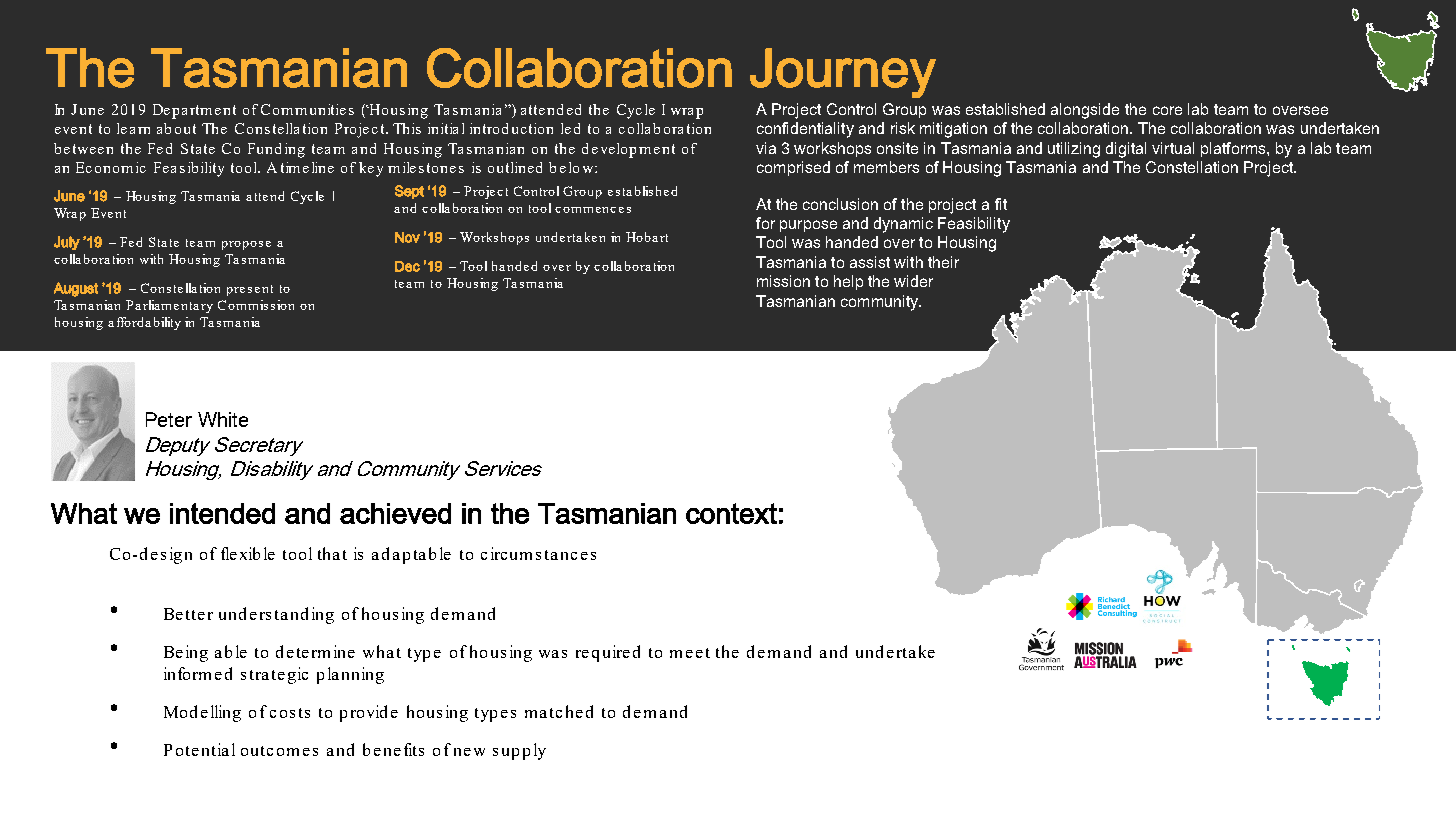 This screenshot has width=1456, height=819. Describe the element at coordinates (199, 749) in the screenshot. I see `Potential` at that location.
